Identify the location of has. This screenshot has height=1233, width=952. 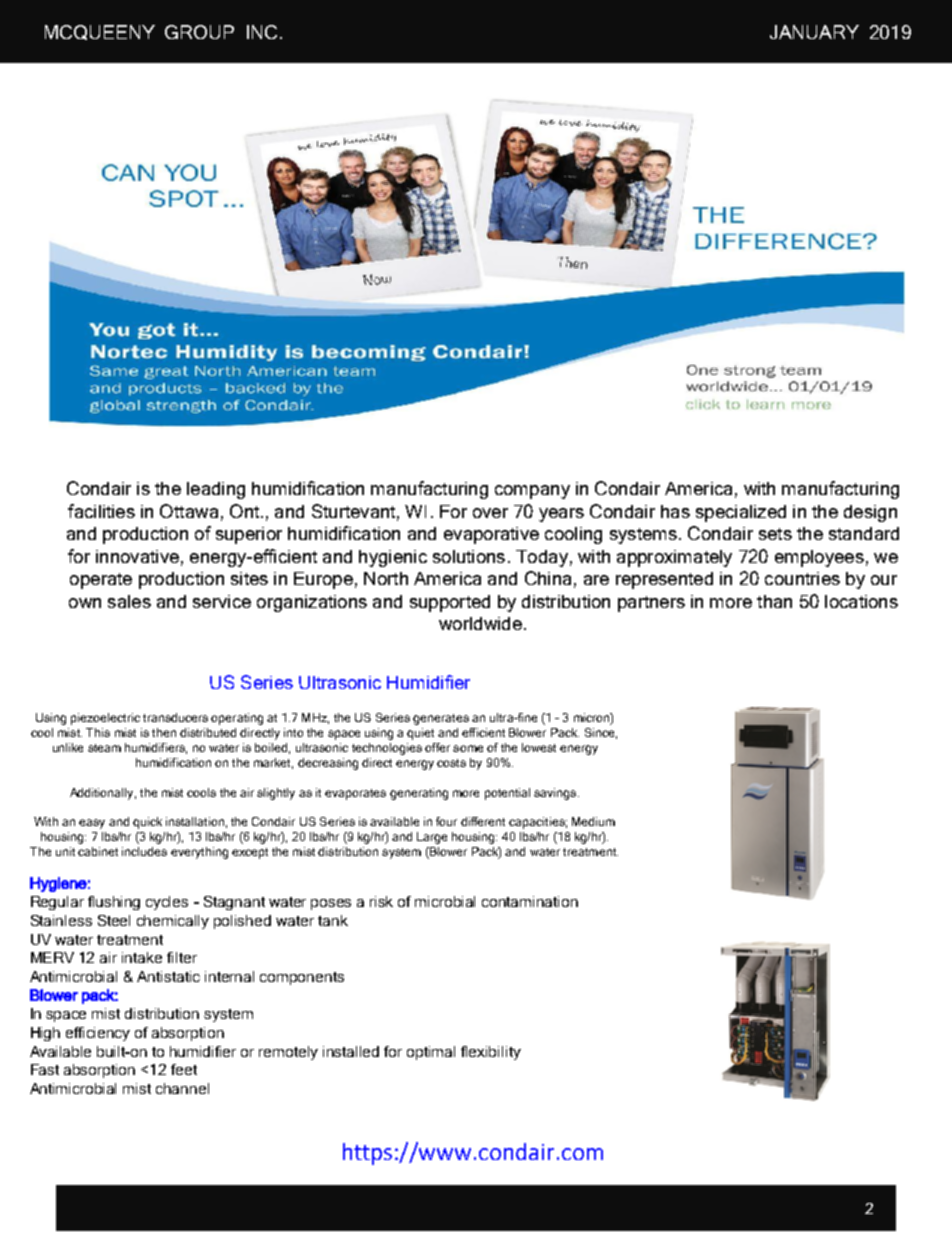
(675, 511).
